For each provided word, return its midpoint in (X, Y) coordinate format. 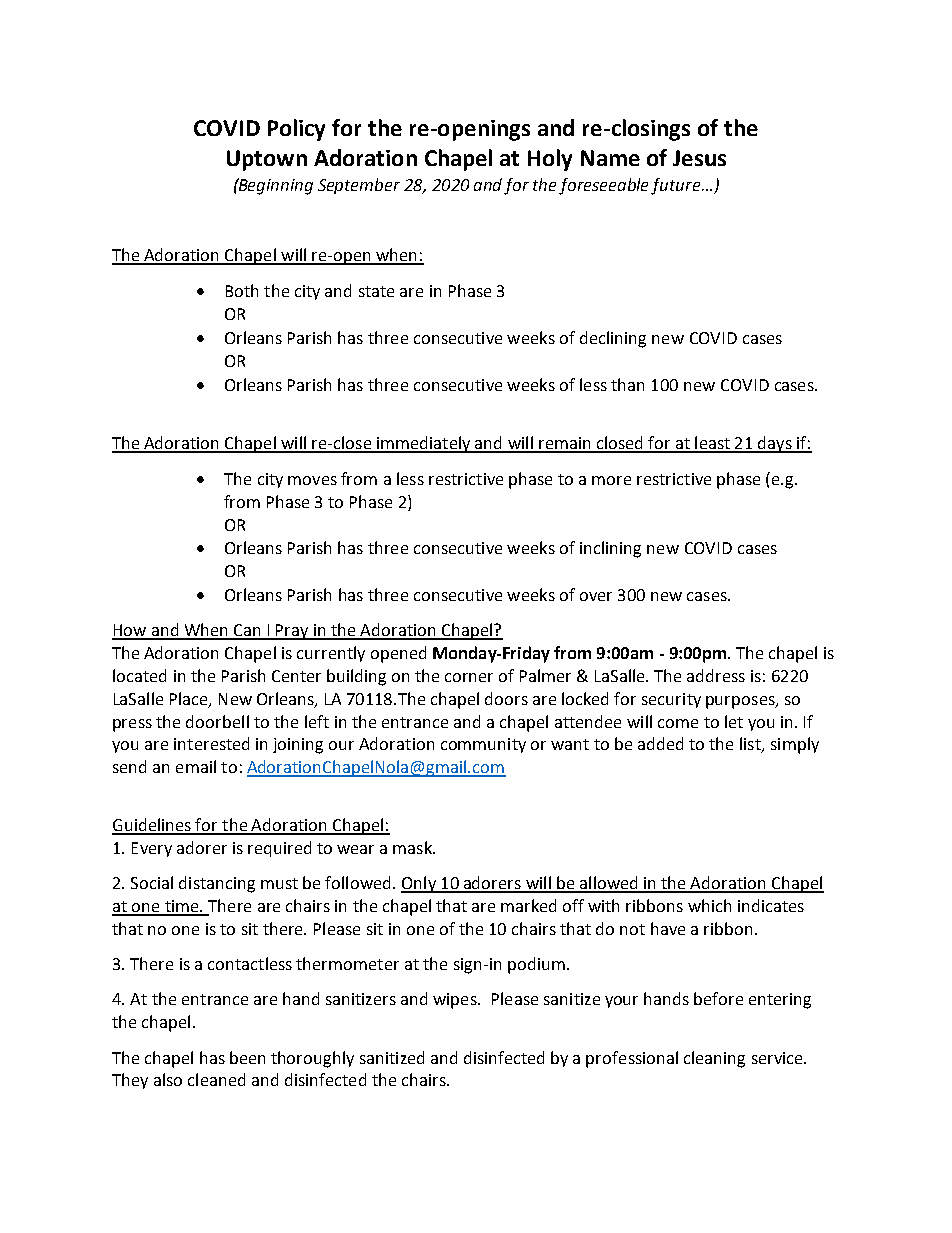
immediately (424, 444)
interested (211, 743)
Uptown (267, 160)
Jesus (699, 158)
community (483, 745)
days (775, 444)
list (751, 745)
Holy (550, 160)
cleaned (216, 1079)
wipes (456, 1001)
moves (312, 480)
